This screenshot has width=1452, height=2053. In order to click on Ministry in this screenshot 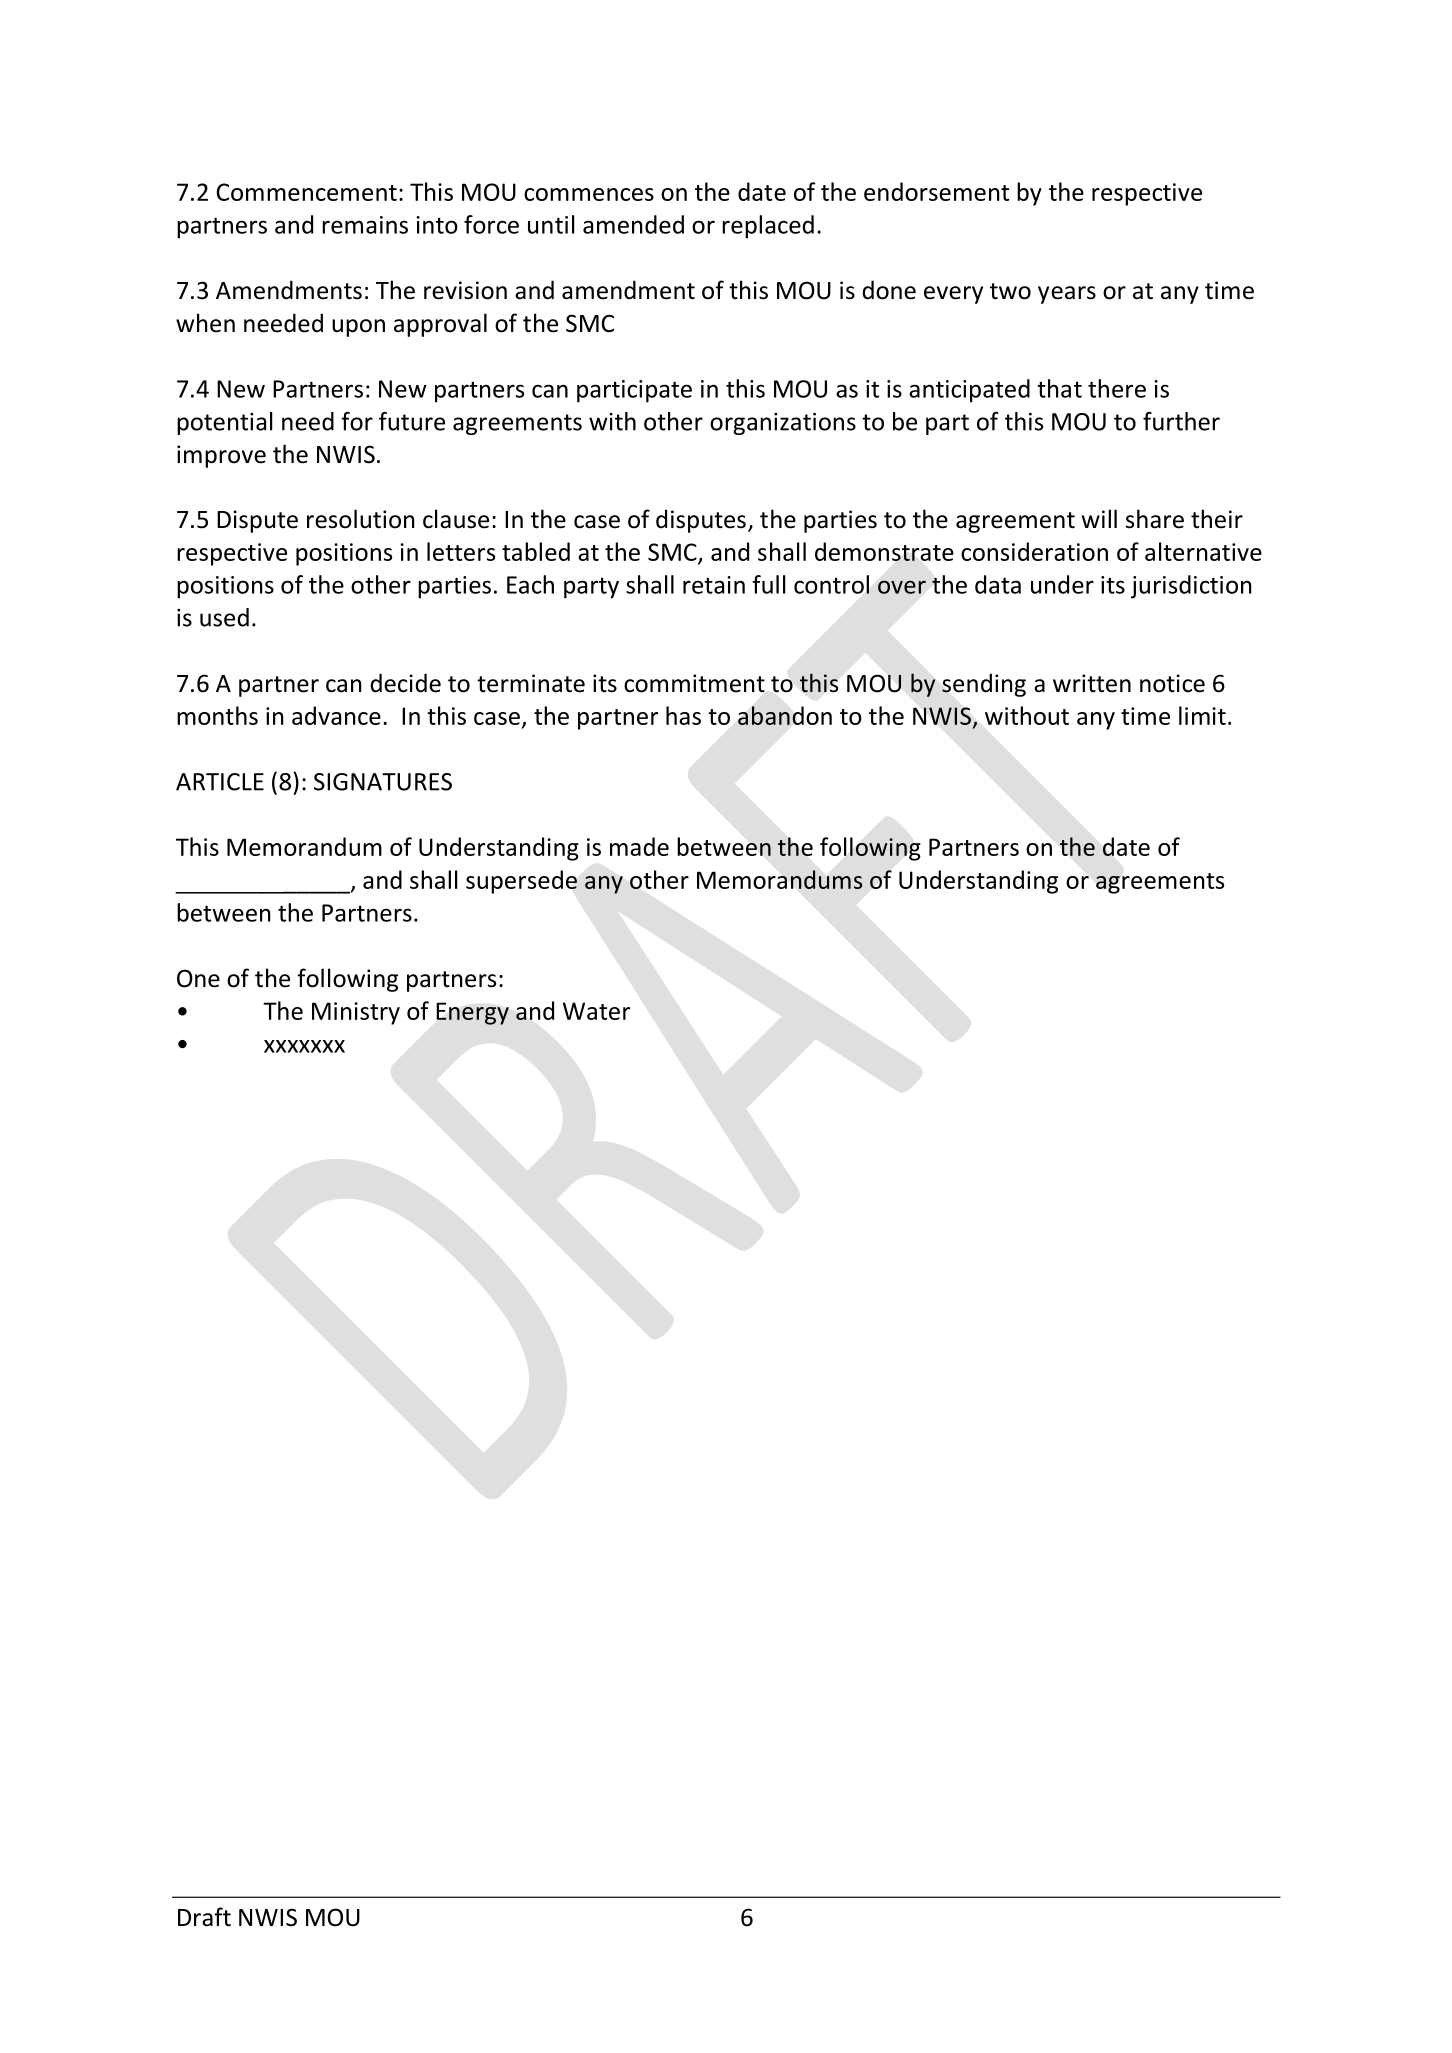, I will do `click(356, 1013)`.
